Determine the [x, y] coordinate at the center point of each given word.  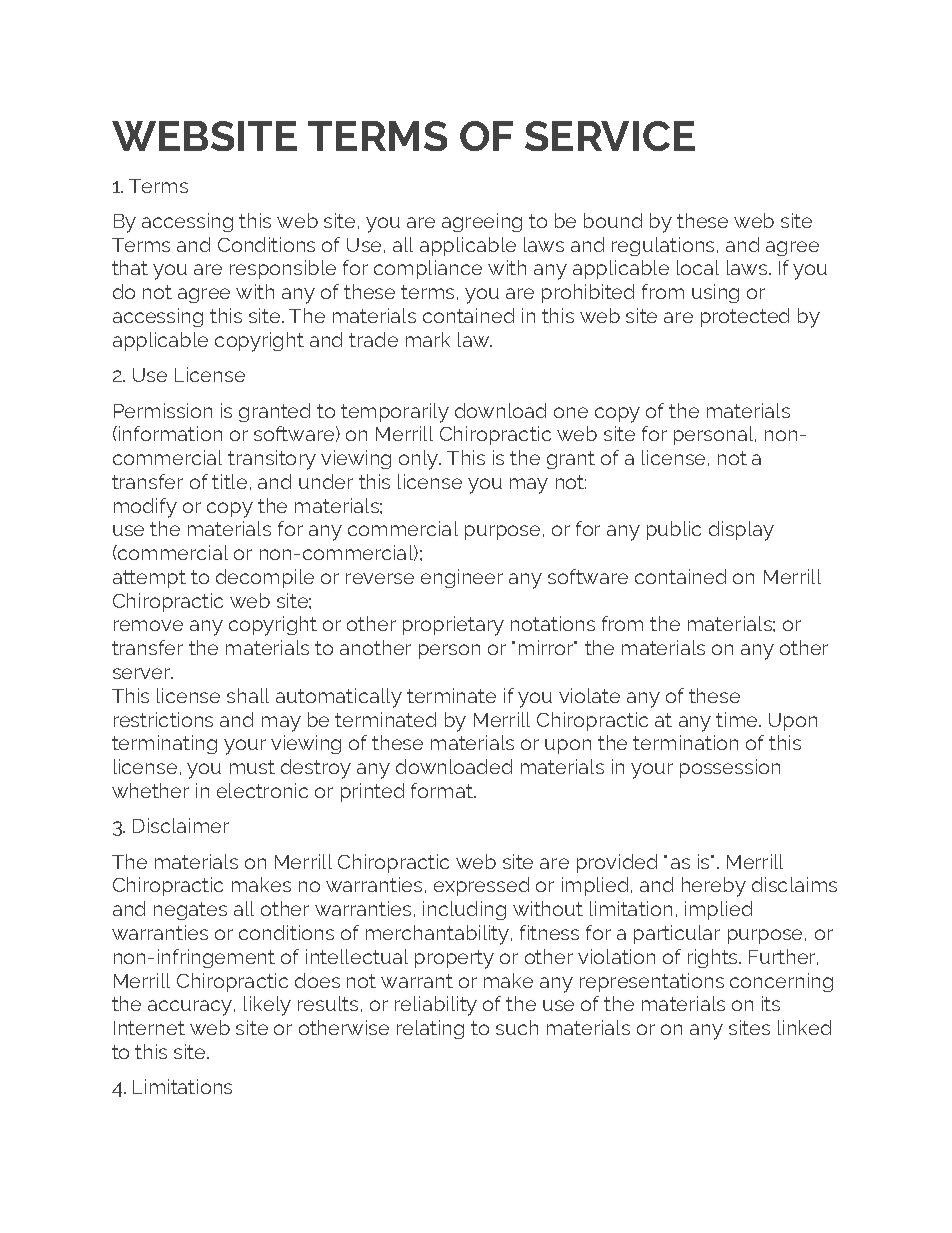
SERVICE [610, 136]
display [741, 531]
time [738, 719]
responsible [283, 269]
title [229, 481]
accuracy [191, 1008]
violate [589, 695]
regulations [663, 246]
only [420, 460]
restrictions [163, 719]
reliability [436, 1006]
